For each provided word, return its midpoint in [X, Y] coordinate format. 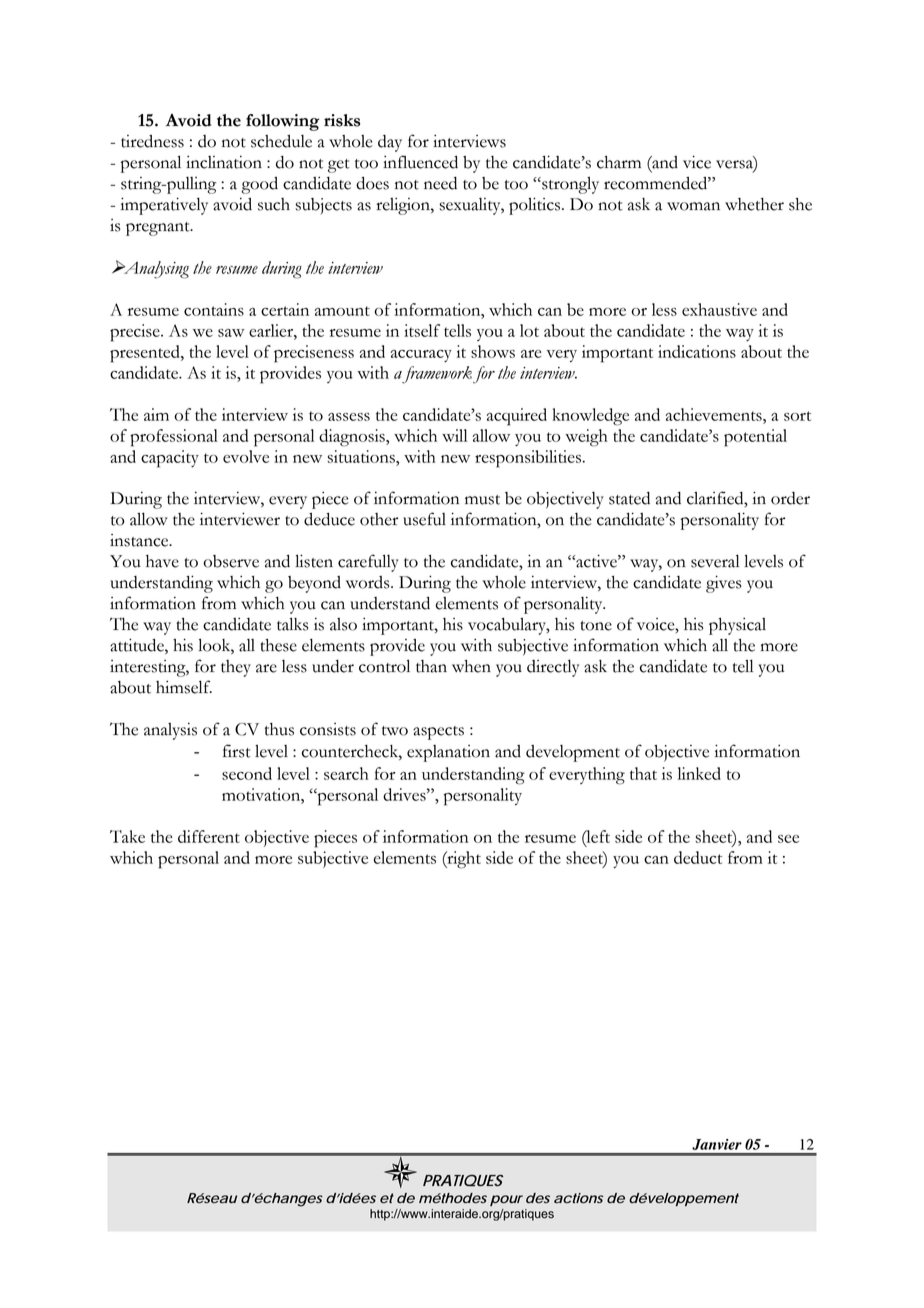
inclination [224, 162]
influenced [420, 162]
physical [737, 626]
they [236, 668]
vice [697, 162]
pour [506, 1200]
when [471, 666]
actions [578, 1198]
